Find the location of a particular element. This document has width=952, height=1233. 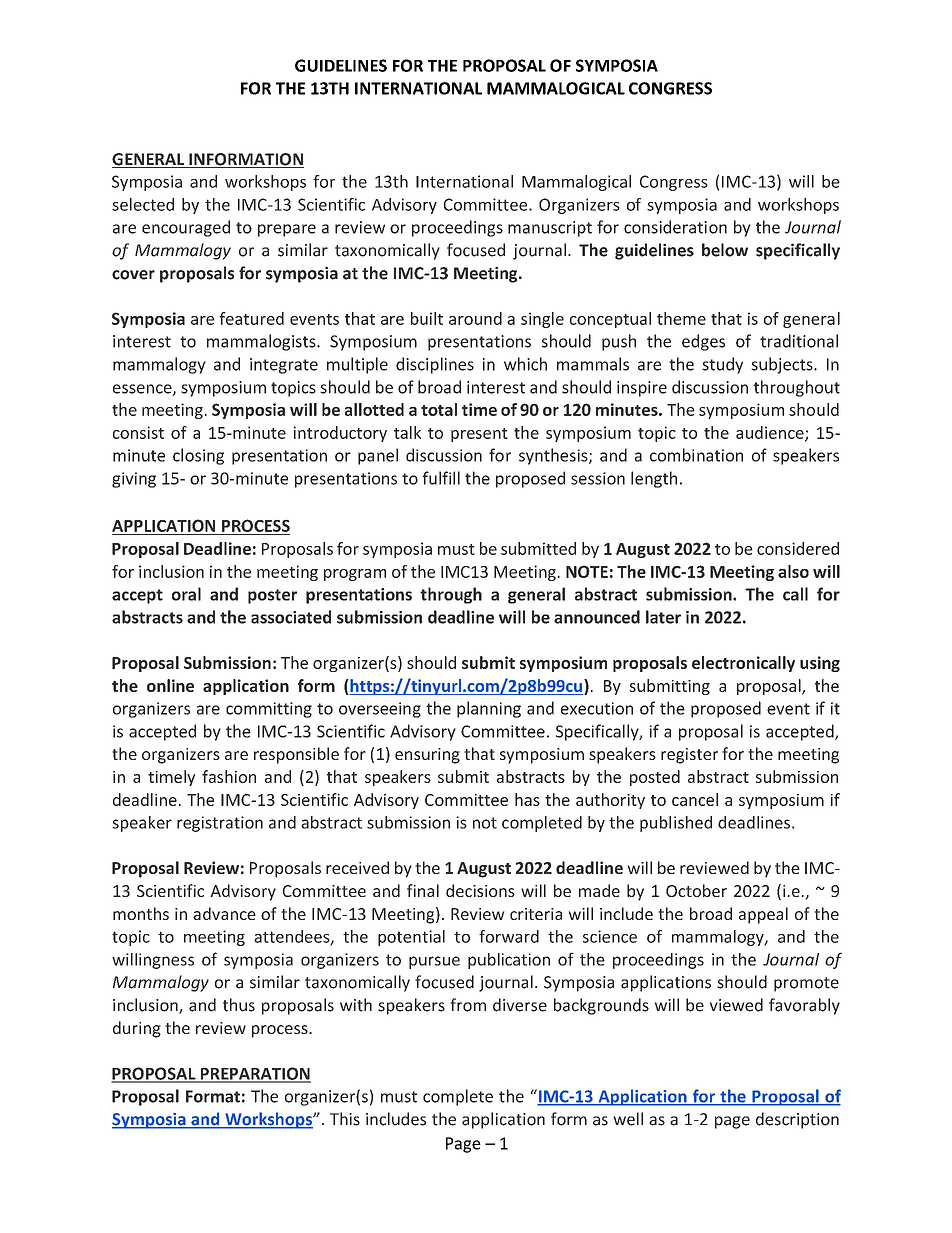

PREPARATION is located at coordinates (254, 1074).
